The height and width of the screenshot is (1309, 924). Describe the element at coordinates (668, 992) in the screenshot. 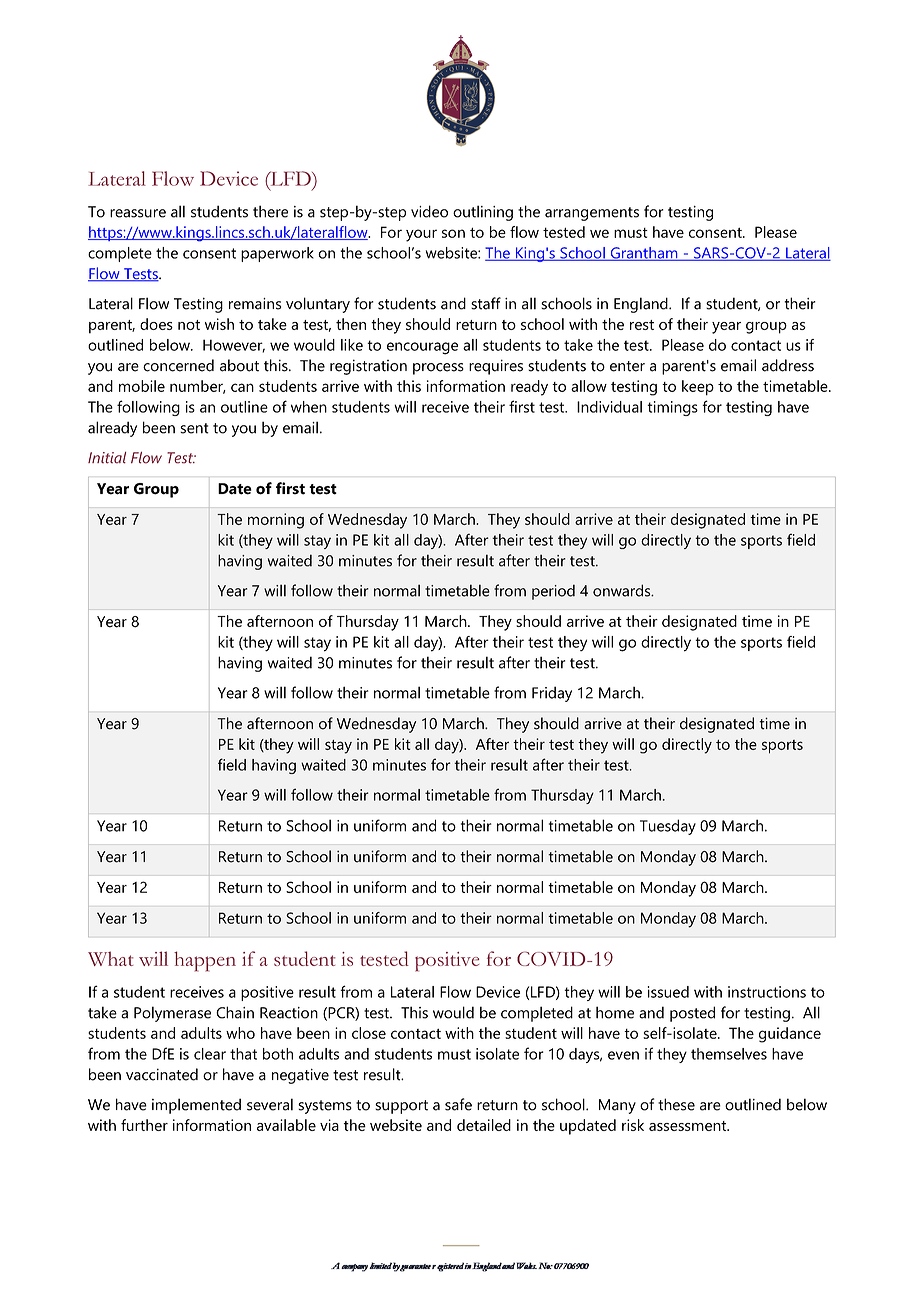

I see `issued` at that location.
